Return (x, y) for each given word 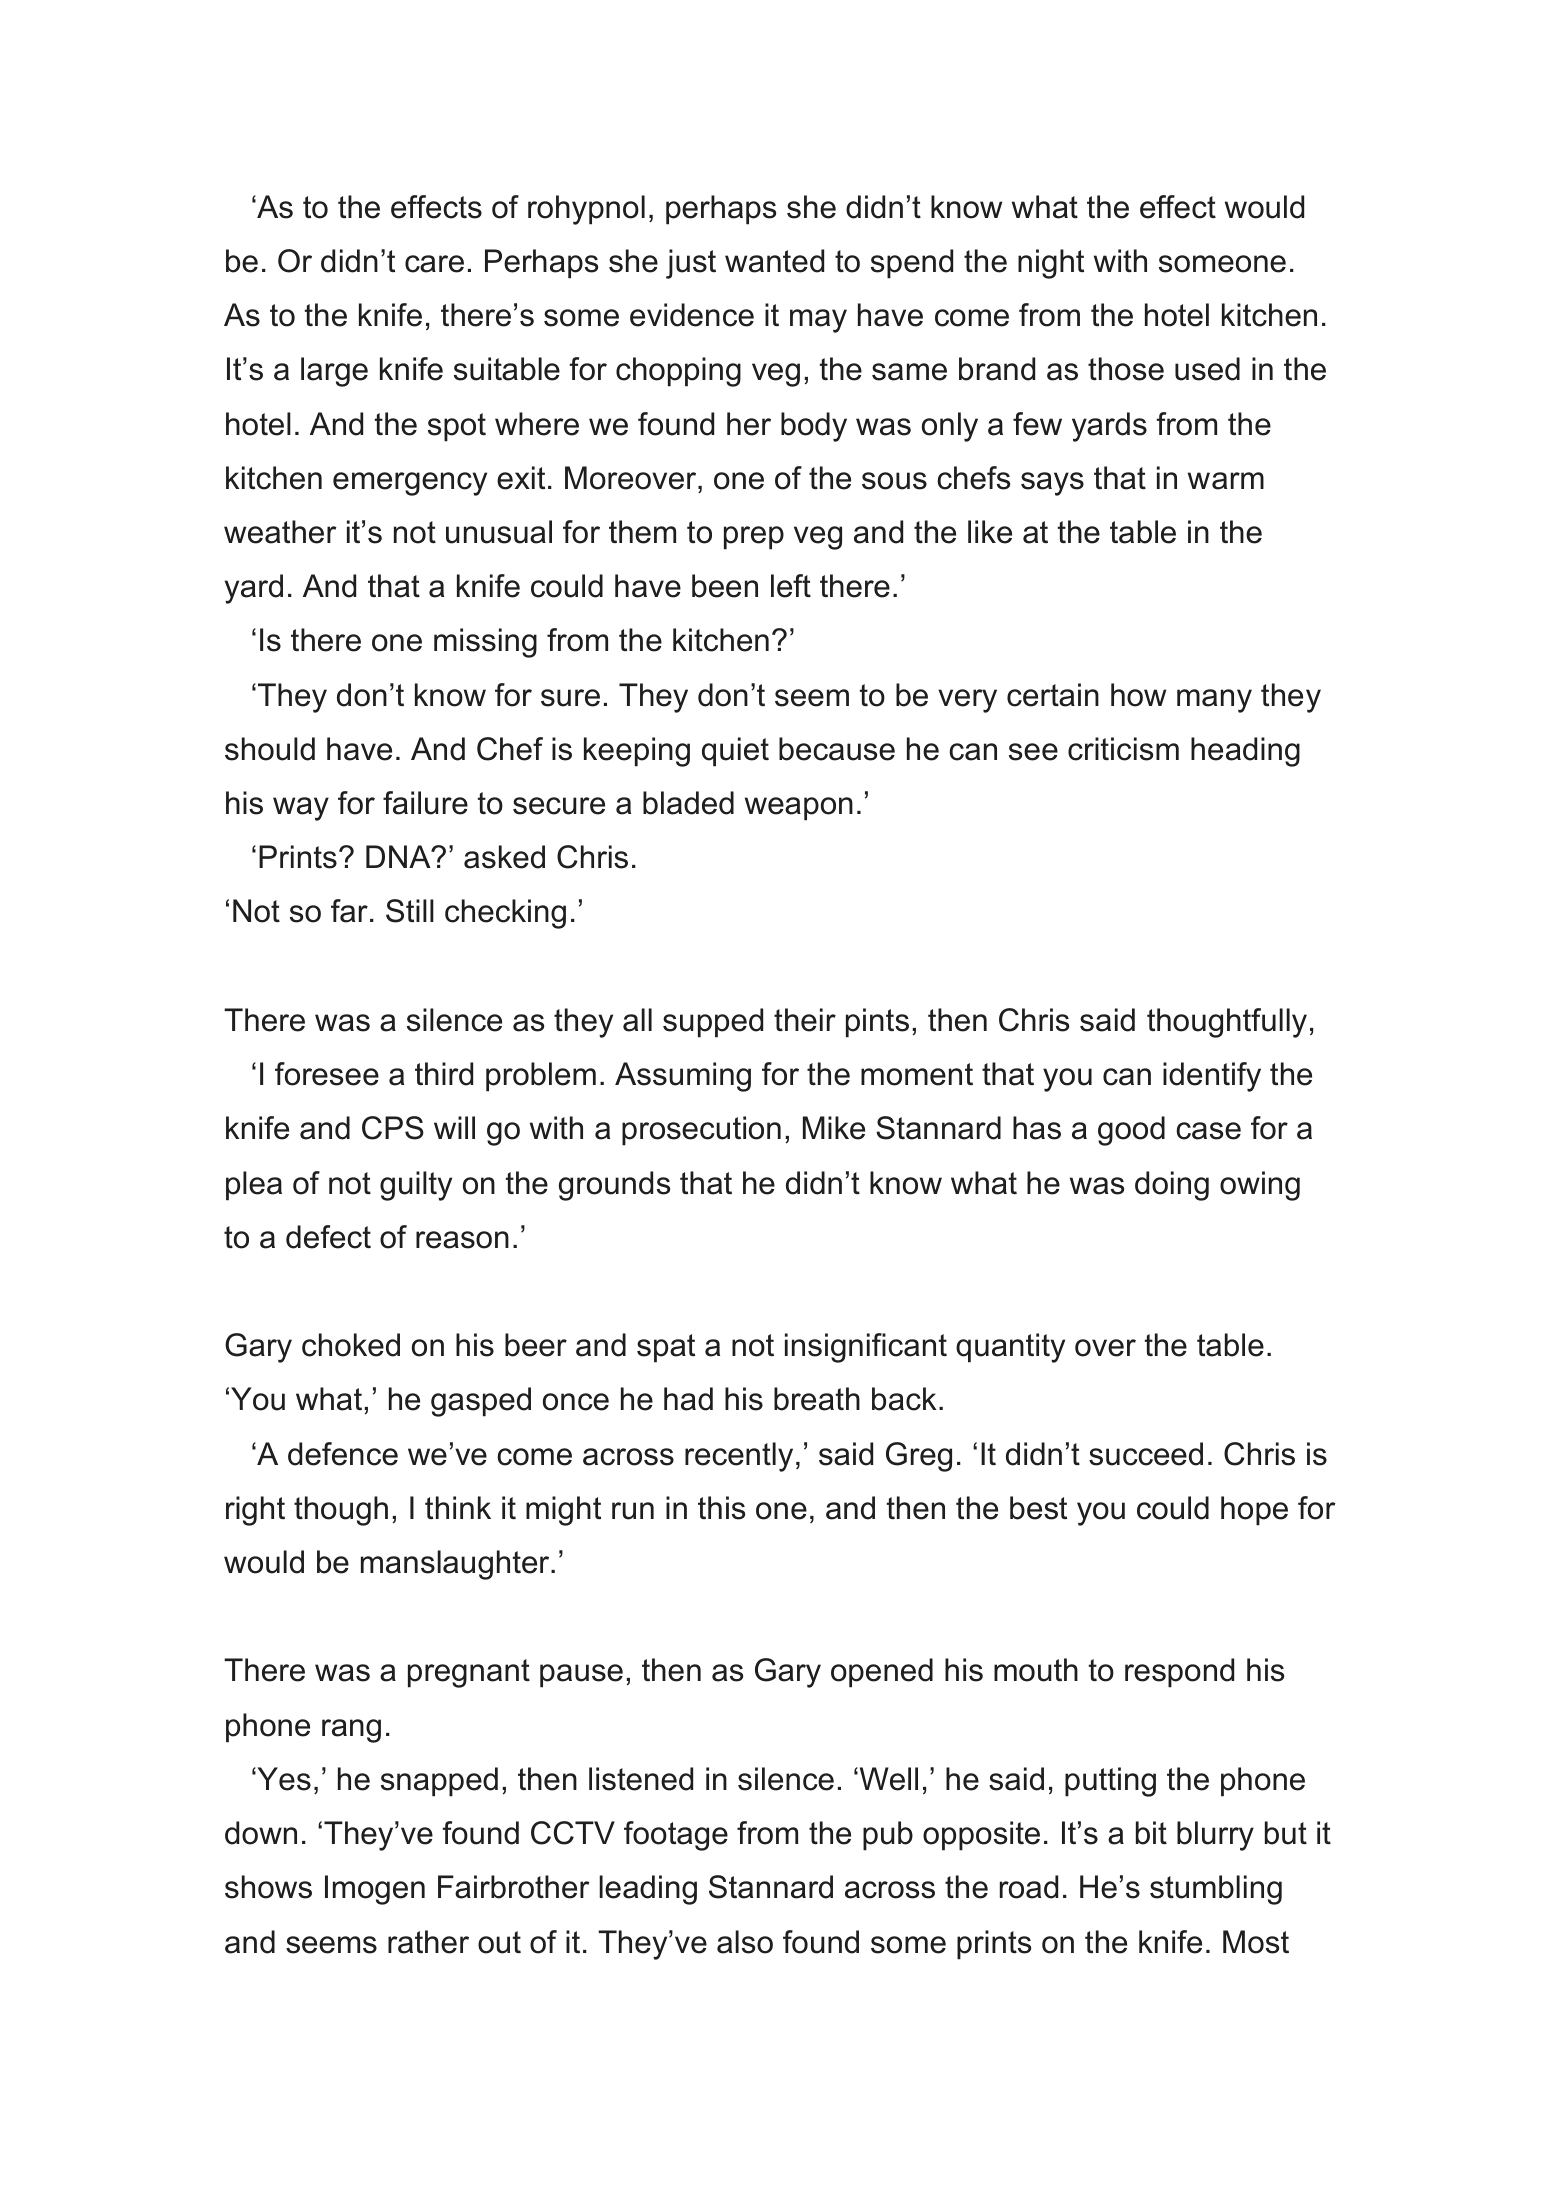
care (434, 264)
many (1214, 701)
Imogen (375, 1890)
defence (343, 1454)
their (805, 1020)
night (1051, 264)
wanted (774, 261)
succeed (1146, 1454)
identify (1212, 1077)
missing (485, 643)
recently (739, 1457)
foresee (327, 1074)
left (791, 586)
